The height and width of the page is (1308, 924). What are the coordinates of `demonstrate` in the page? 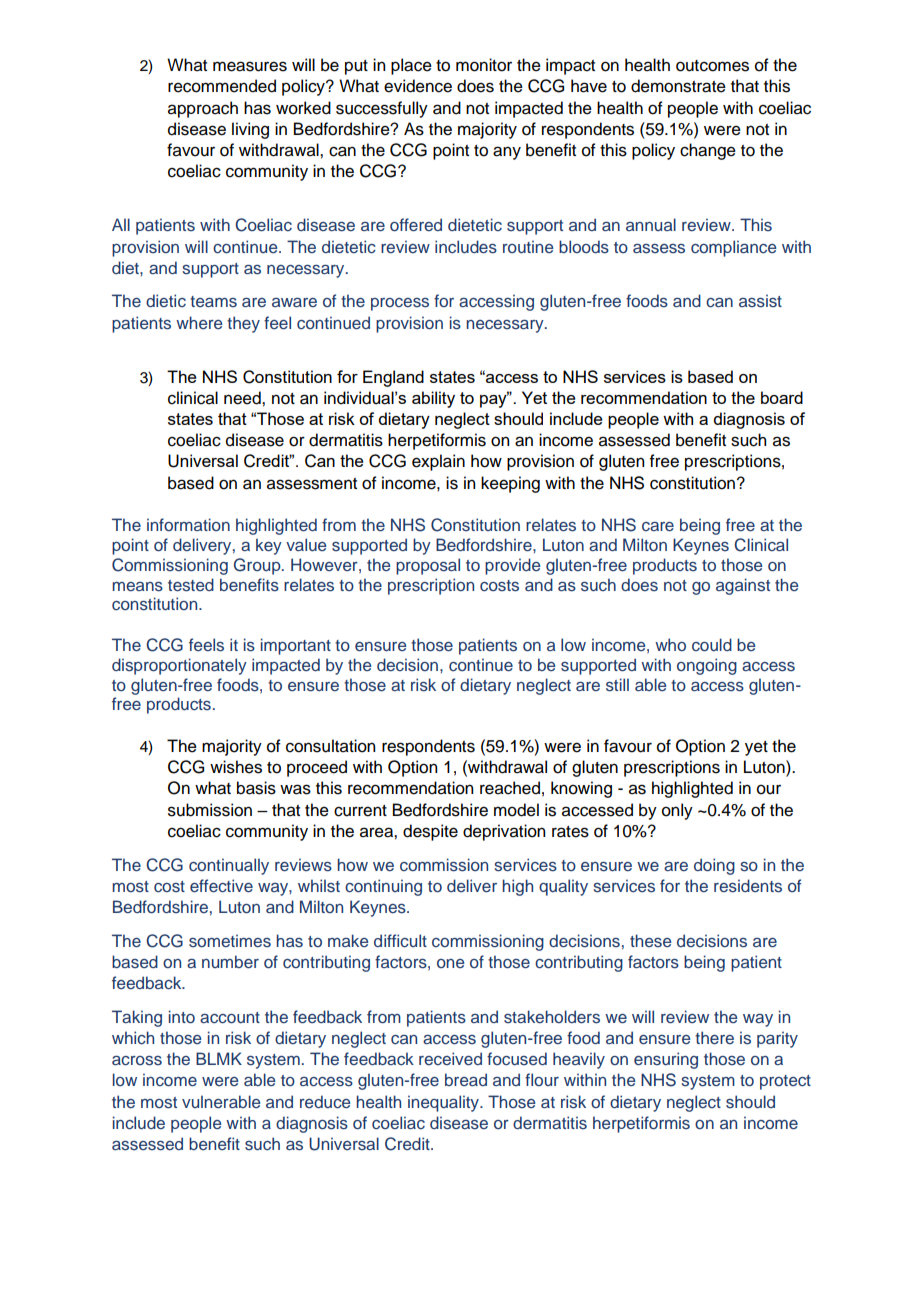 It's located at (678, 86).
